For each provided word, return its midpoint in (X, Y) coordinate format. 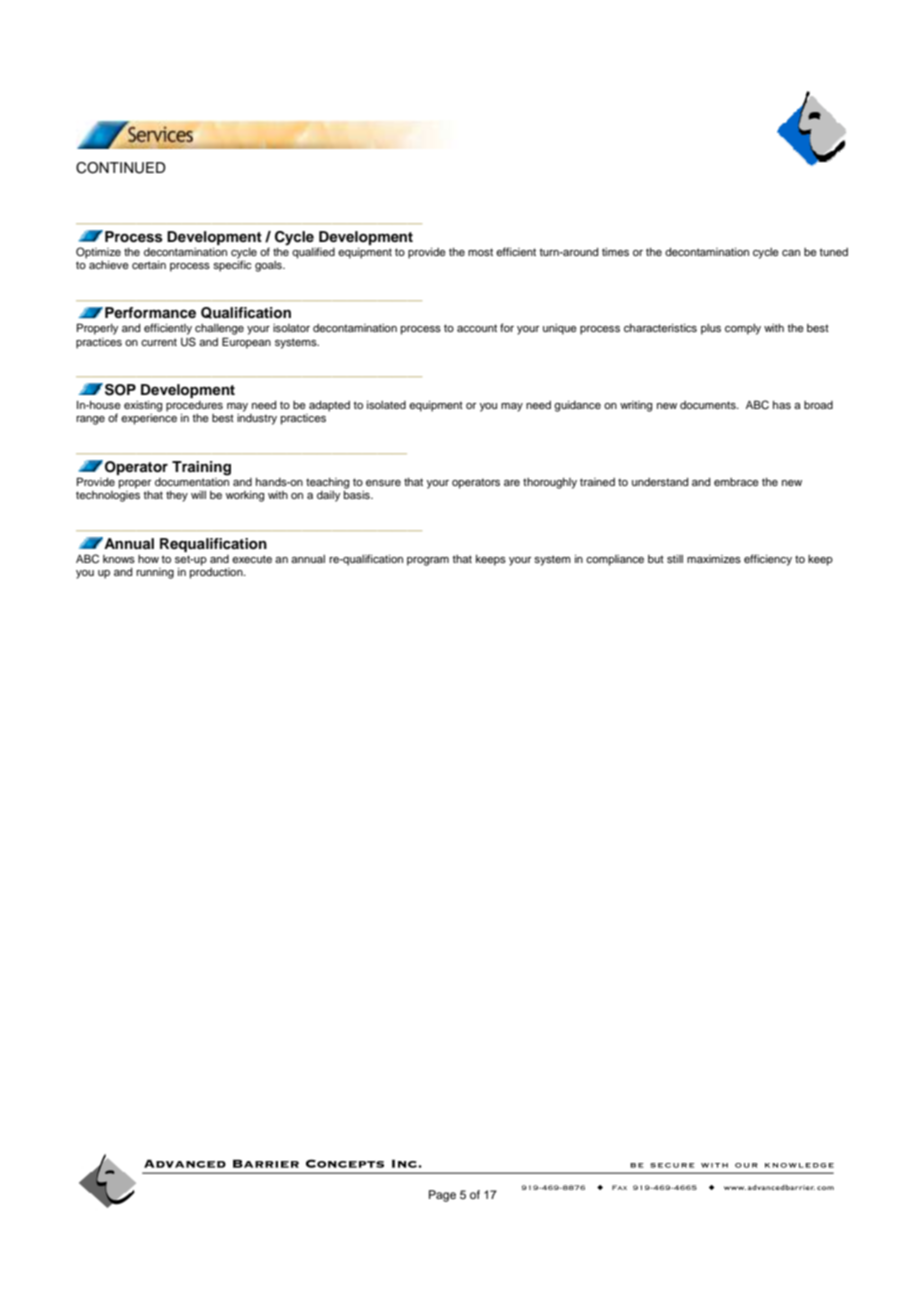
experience (149, 419)
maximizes (714, 559)
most (480, 252)
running (155, 573)
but (656, 559)
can (791, 253)
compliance (615, 560)
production (217, 572)
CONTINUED (121, 168)
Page (442, 1196)
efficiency (768, 560)
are (512, 483)
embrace (736, 482)
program (428, 561)
